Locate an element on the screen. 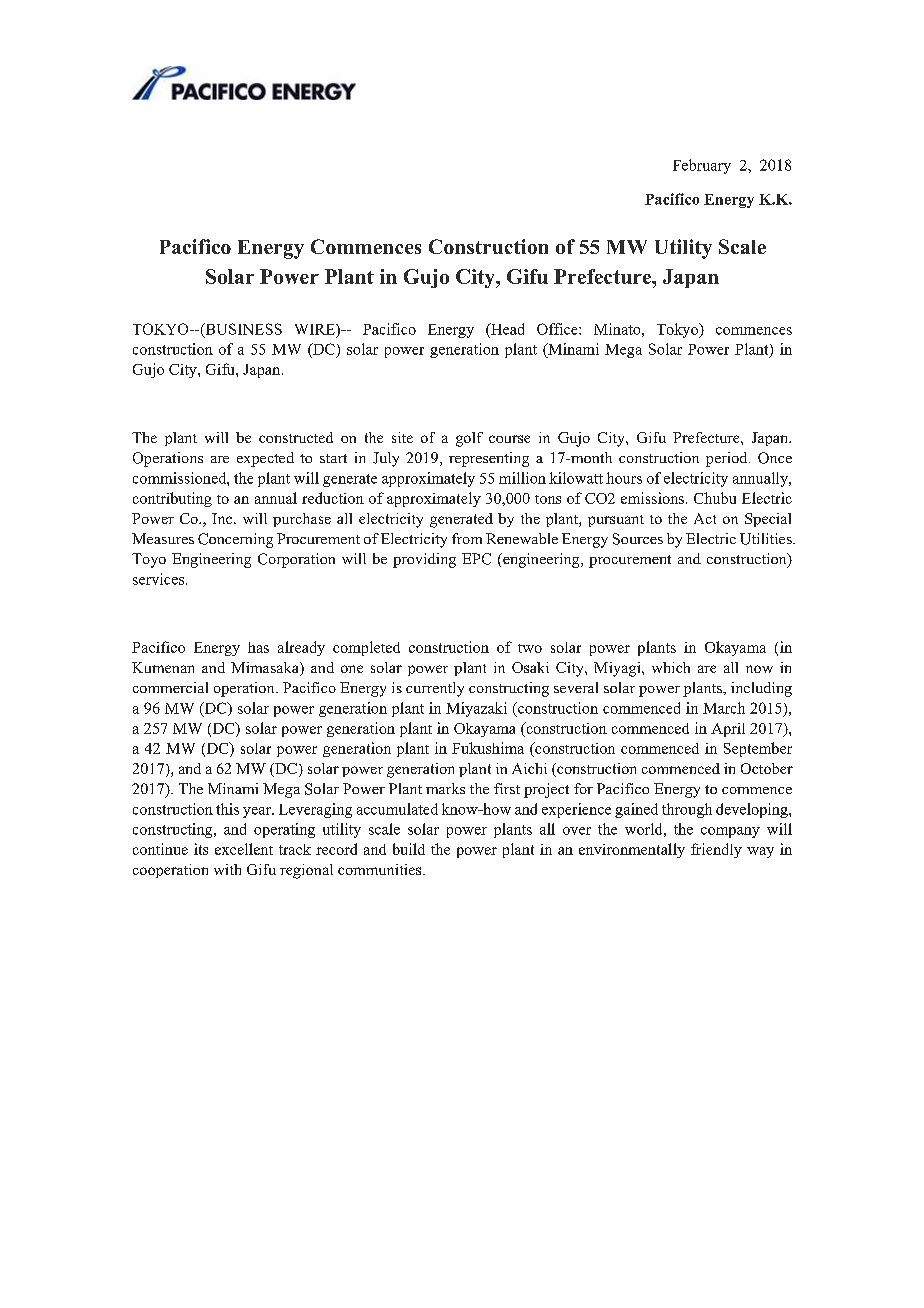 The height and width of the screenshot is (1308, 924). build is located at coordinates (409, 849).
